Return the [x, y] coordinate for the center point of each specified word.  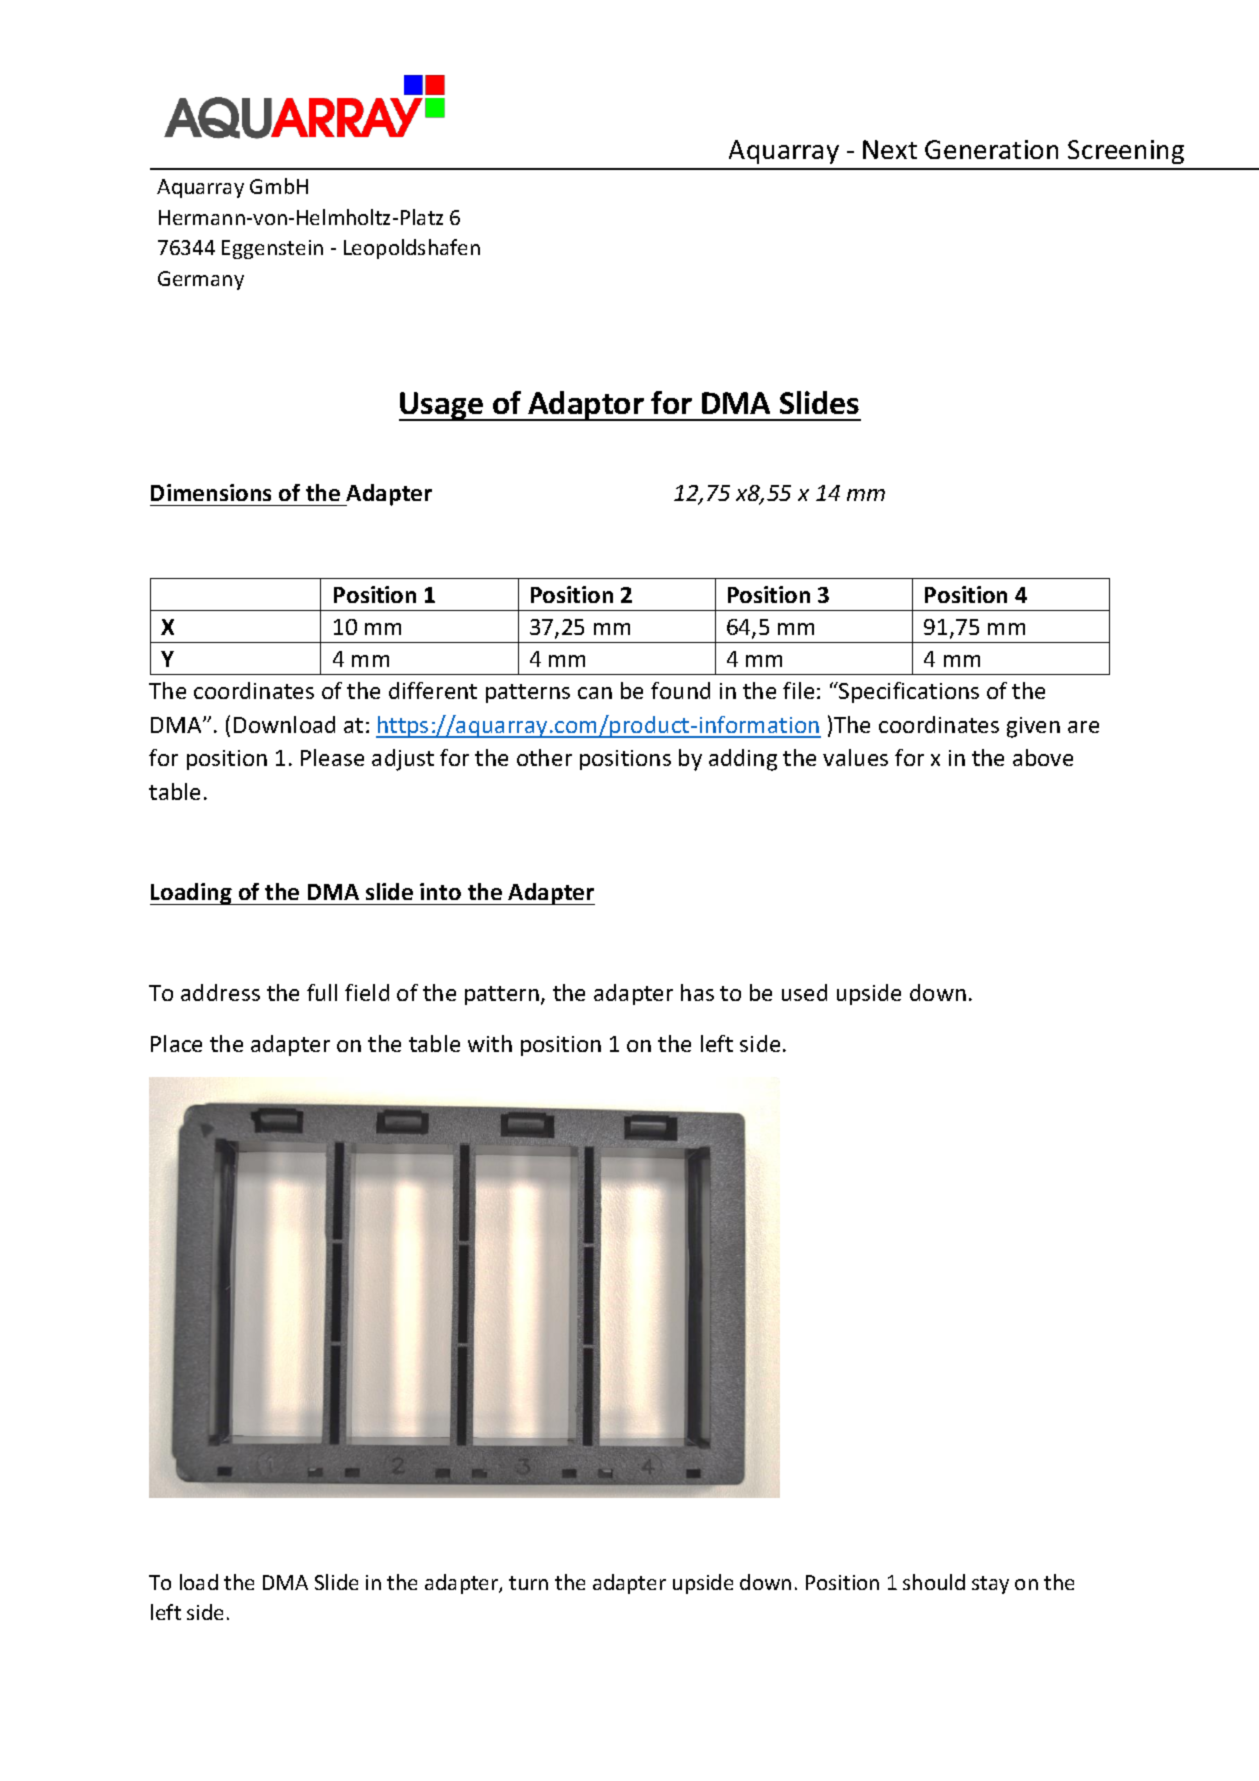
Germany [201, 280]
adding [743, 760]
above [1043, 757]
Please [332, 757]
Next [890, 149]
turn [528, 1583]
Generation [991, 149]
